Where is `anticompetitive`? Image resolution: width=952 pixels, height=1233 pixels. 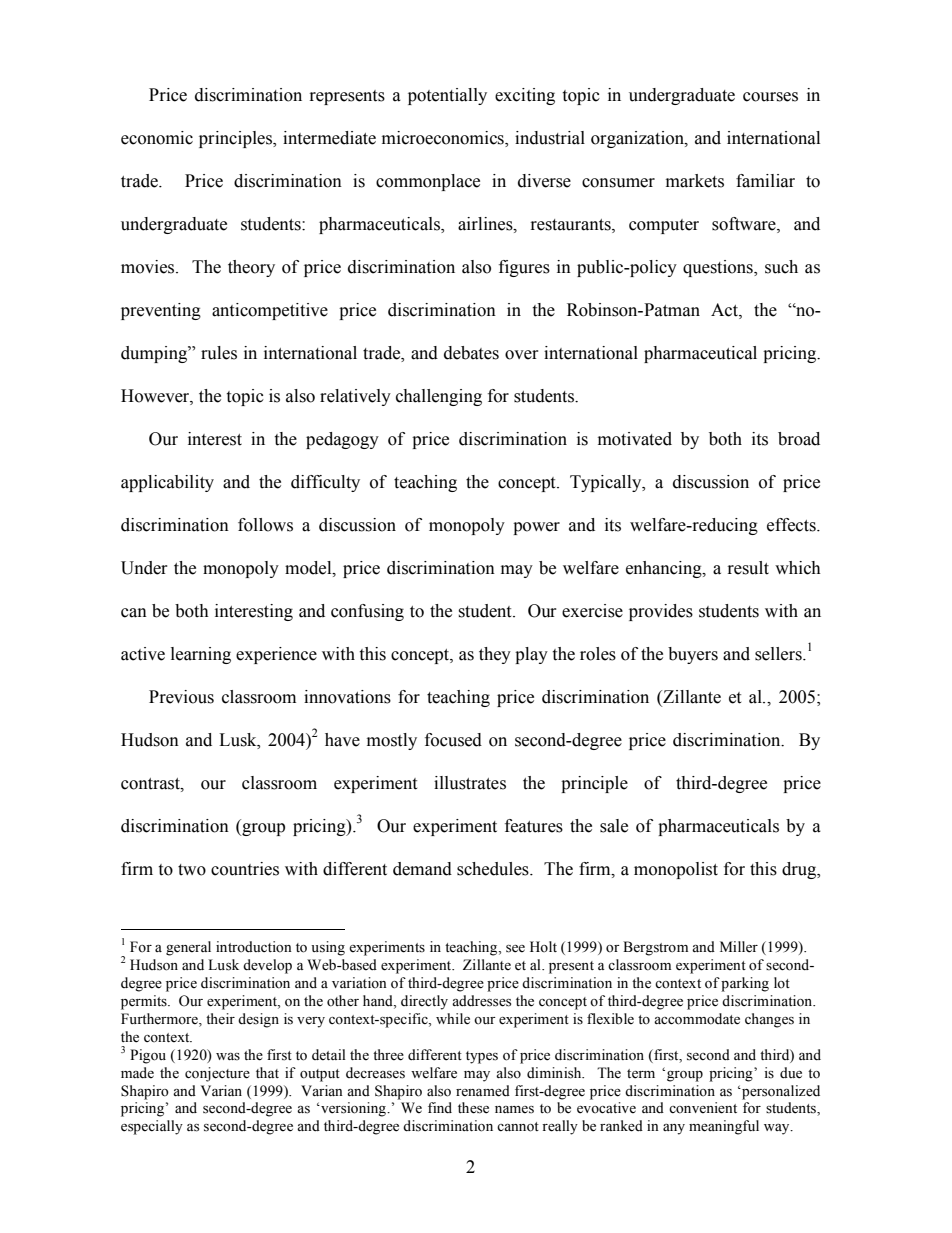 anticompetitive is located at coordinates (270, 311).
